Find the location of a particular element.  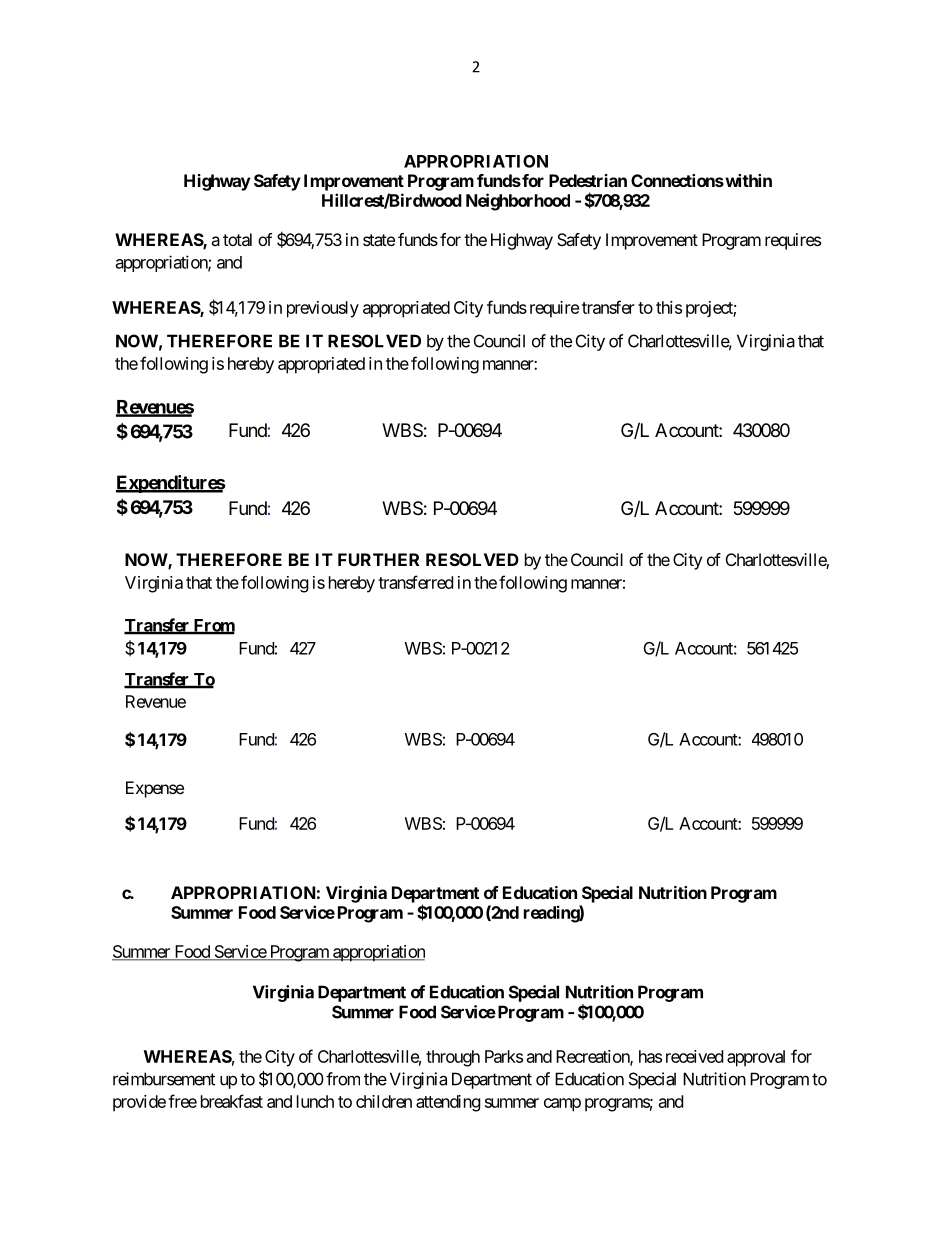

previously is located at coordinates (323, 309).
